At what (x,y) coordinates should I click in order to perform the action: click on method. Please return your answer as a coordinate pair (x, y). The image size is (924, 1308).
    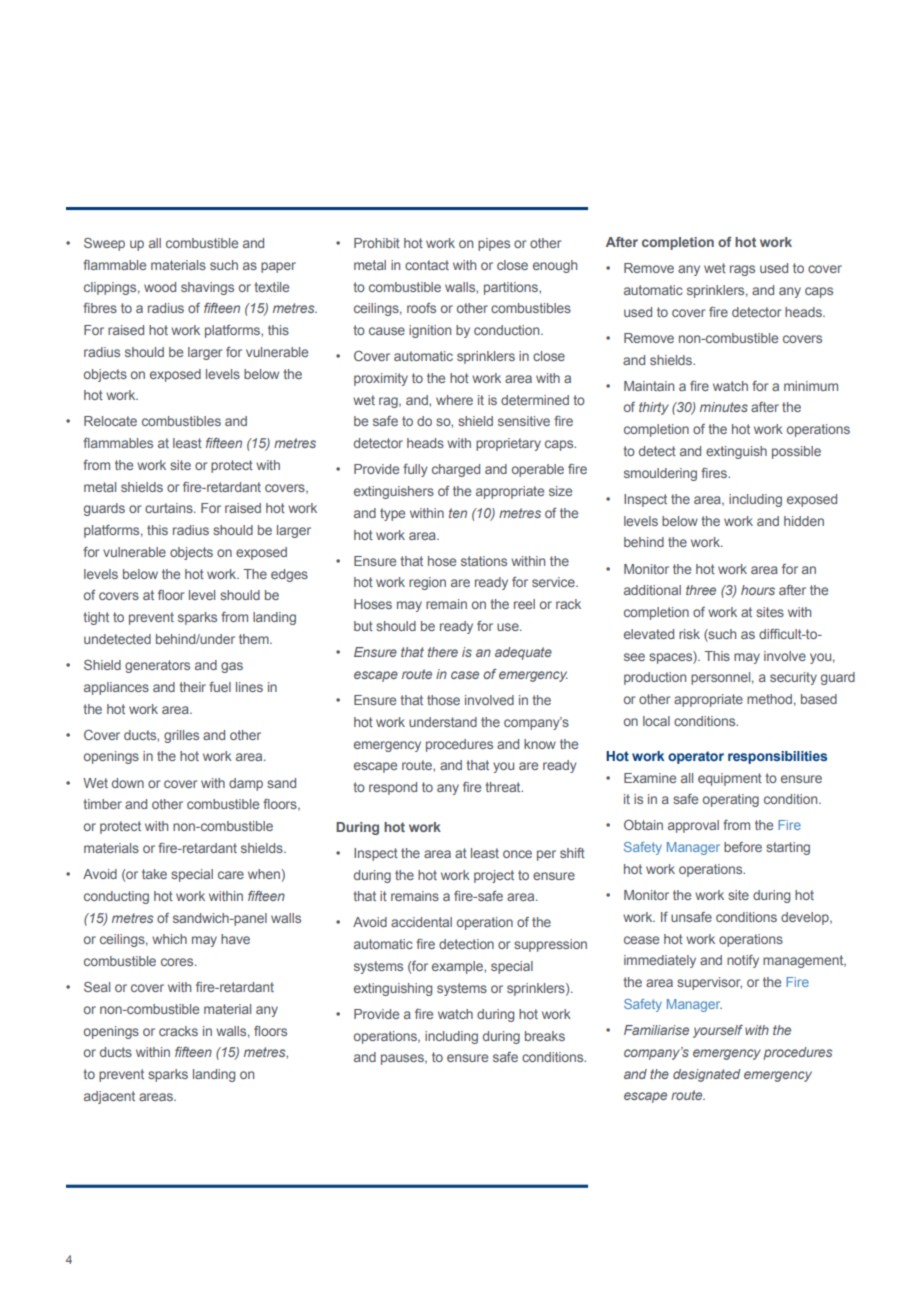
    Looking at the image, I should click on (769, 699).
